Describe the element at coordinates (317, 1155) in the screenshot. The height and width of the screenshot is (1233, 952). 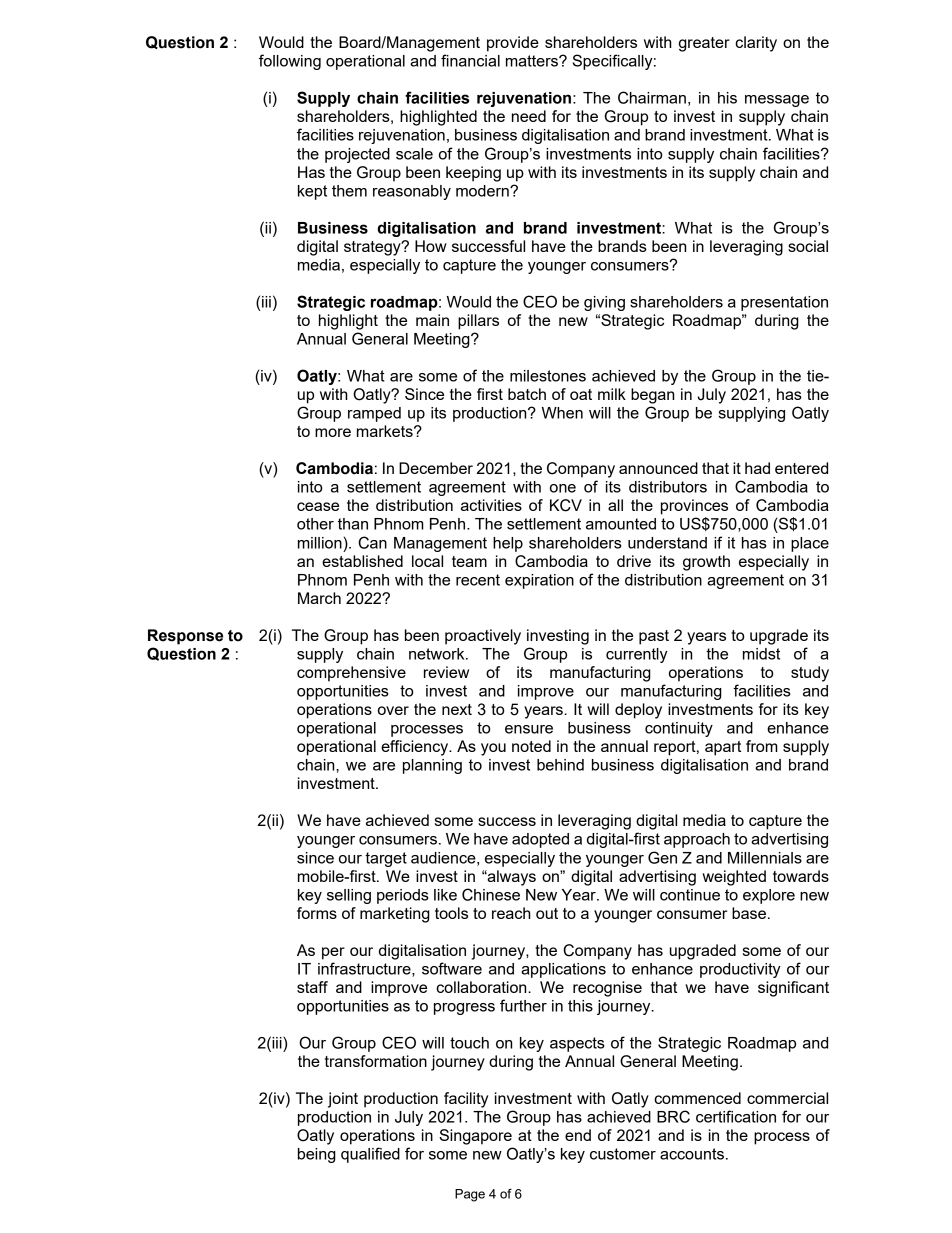
I see `being` at that location.
